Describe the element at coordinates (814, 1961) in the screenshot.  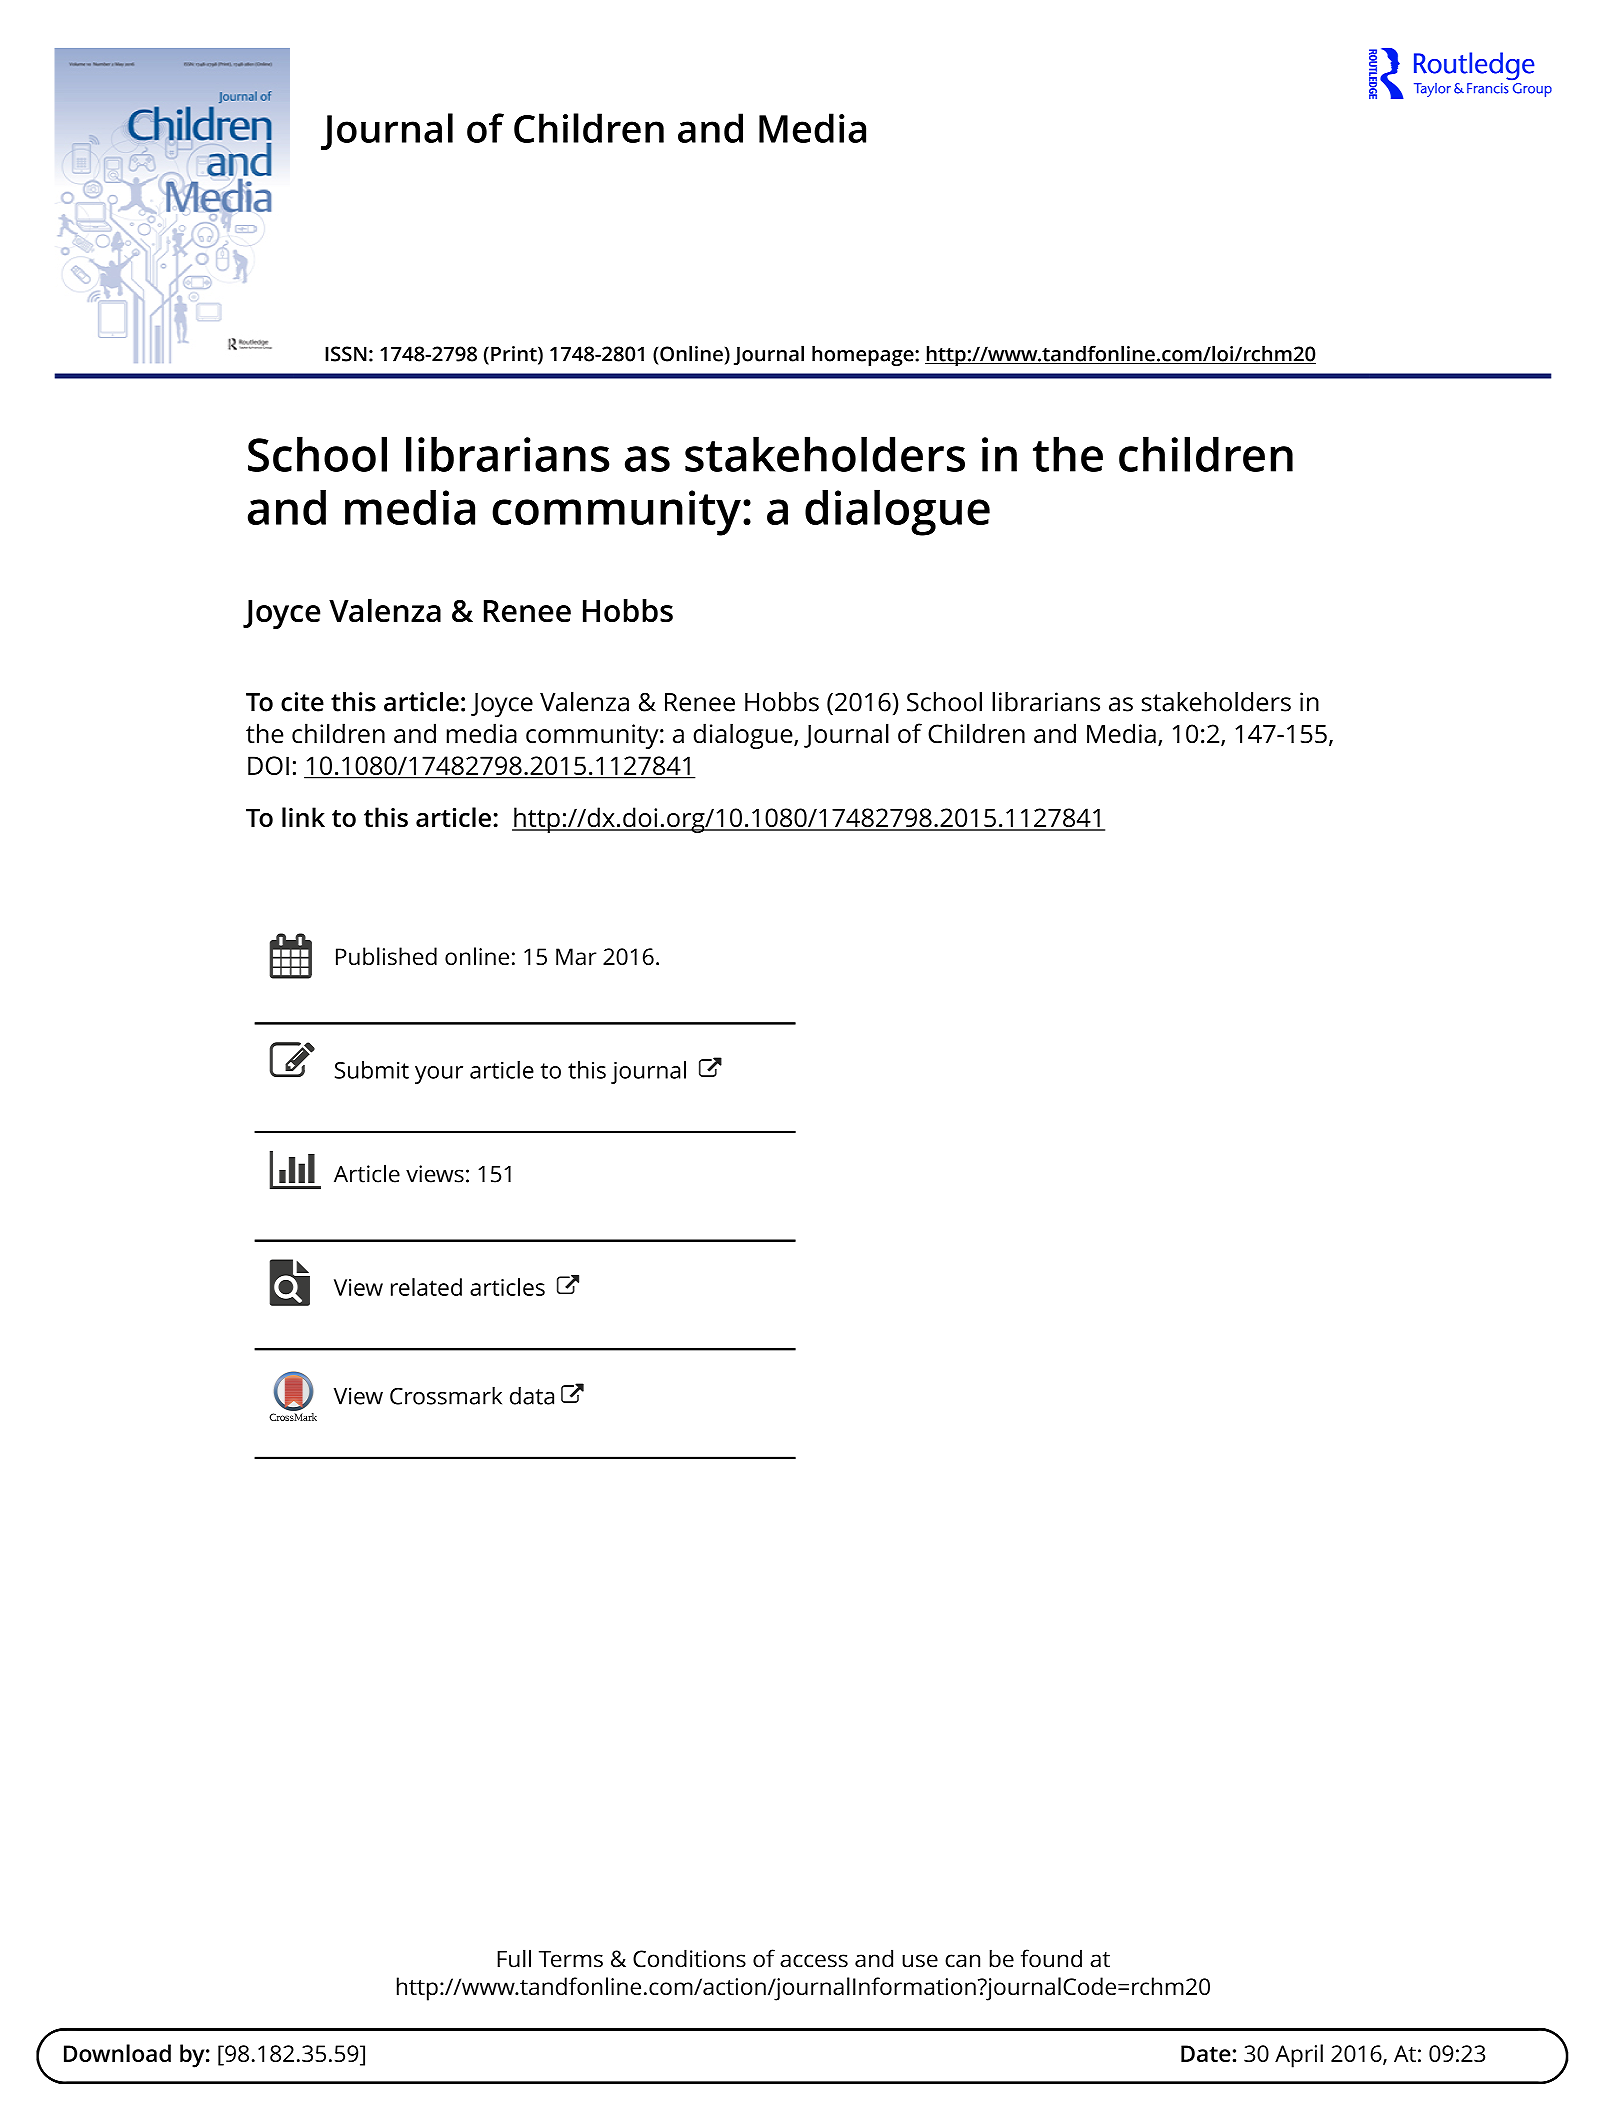
I see `access` at that location.
